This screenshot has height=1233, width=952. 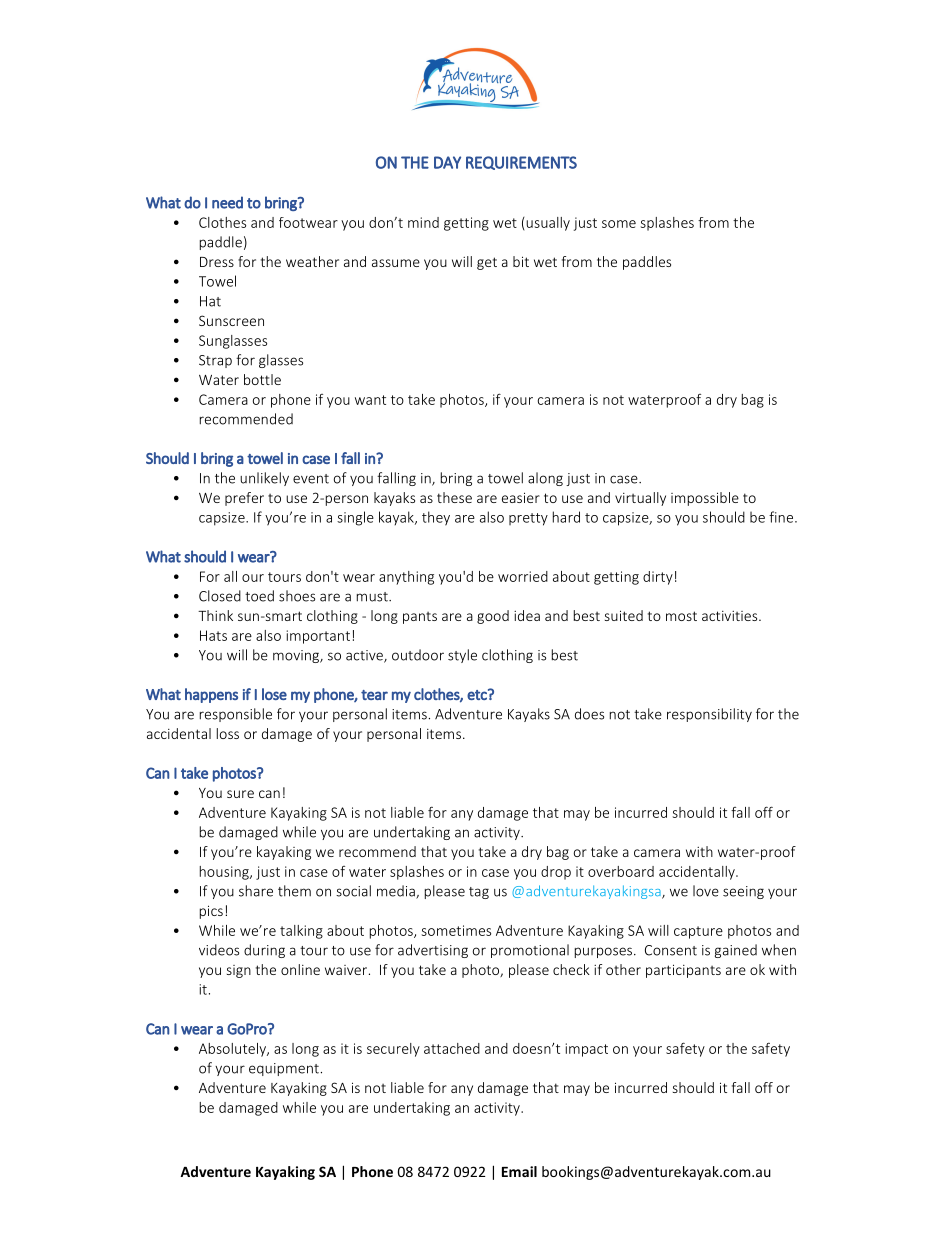 What do you see at coordinates (478, 694) in the screenshot?
I see `etc` at bounding box center [478, 694].
